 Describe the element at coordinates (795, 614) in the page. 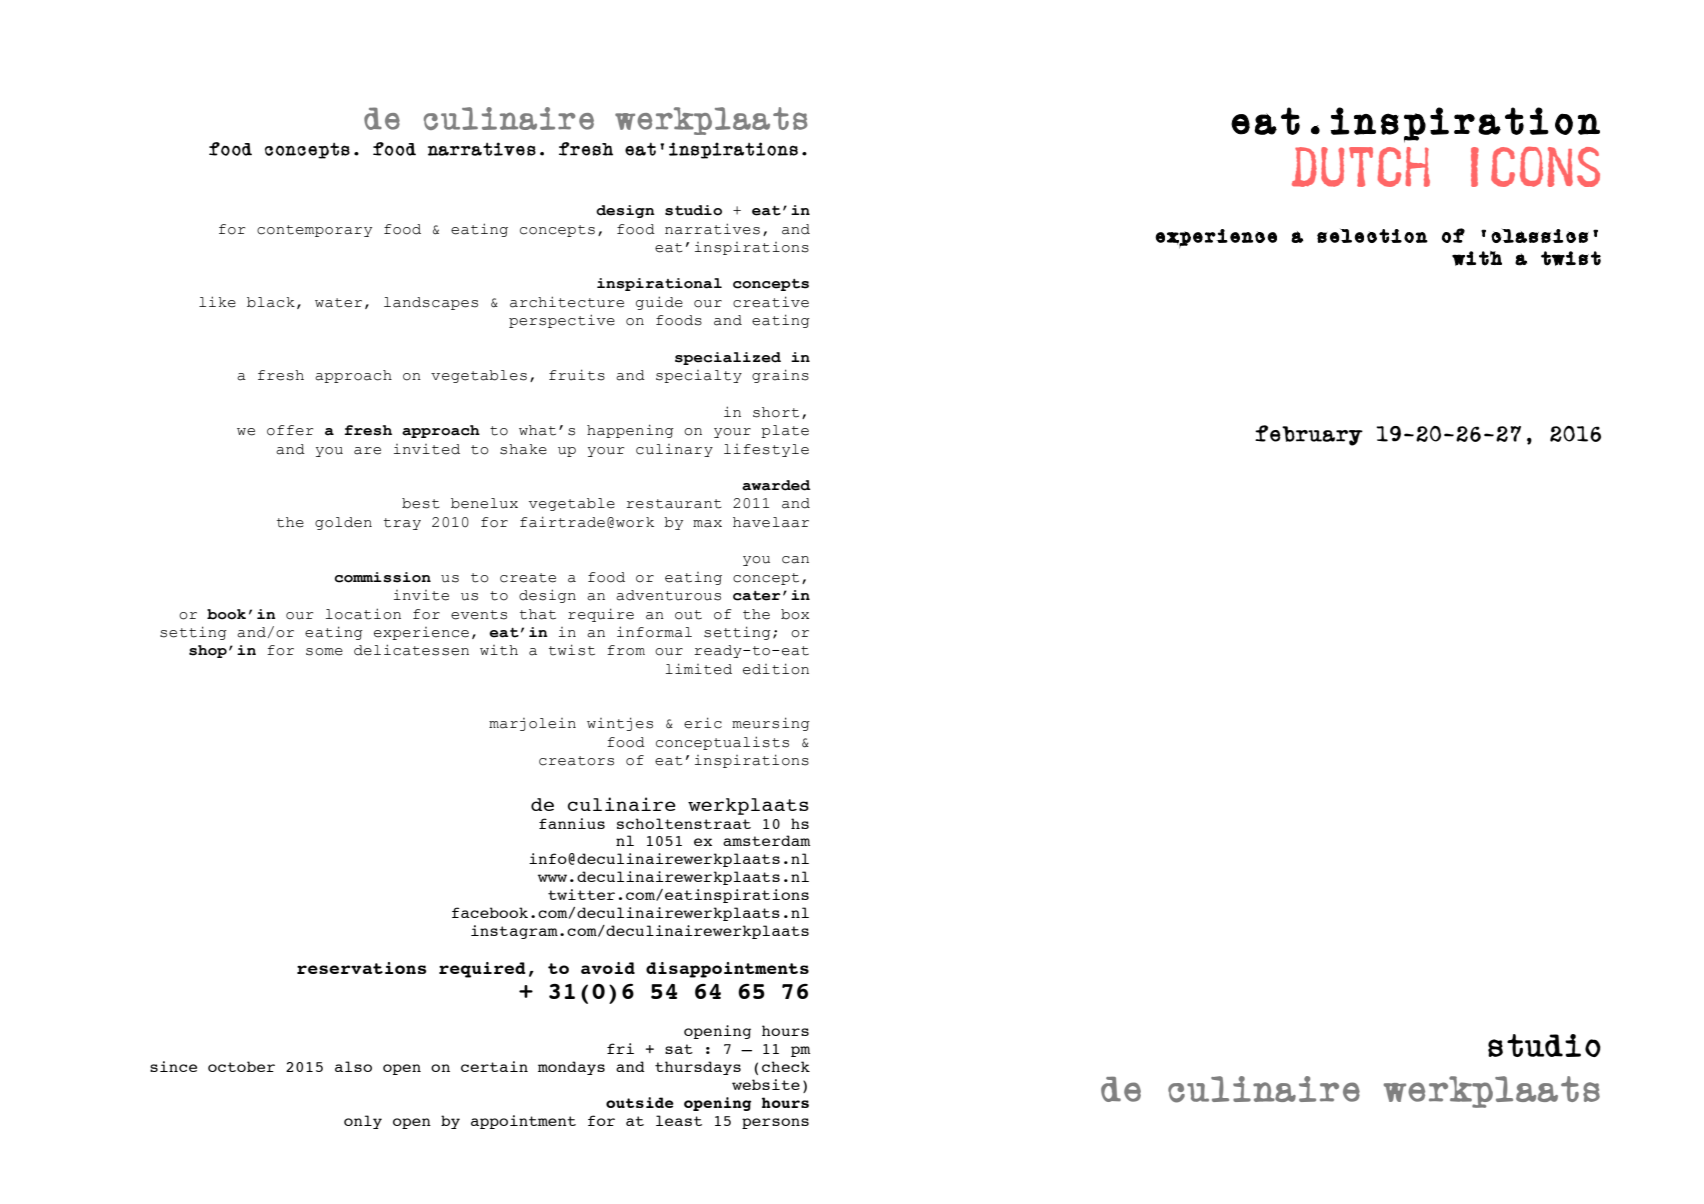

I see `box` at that location.
